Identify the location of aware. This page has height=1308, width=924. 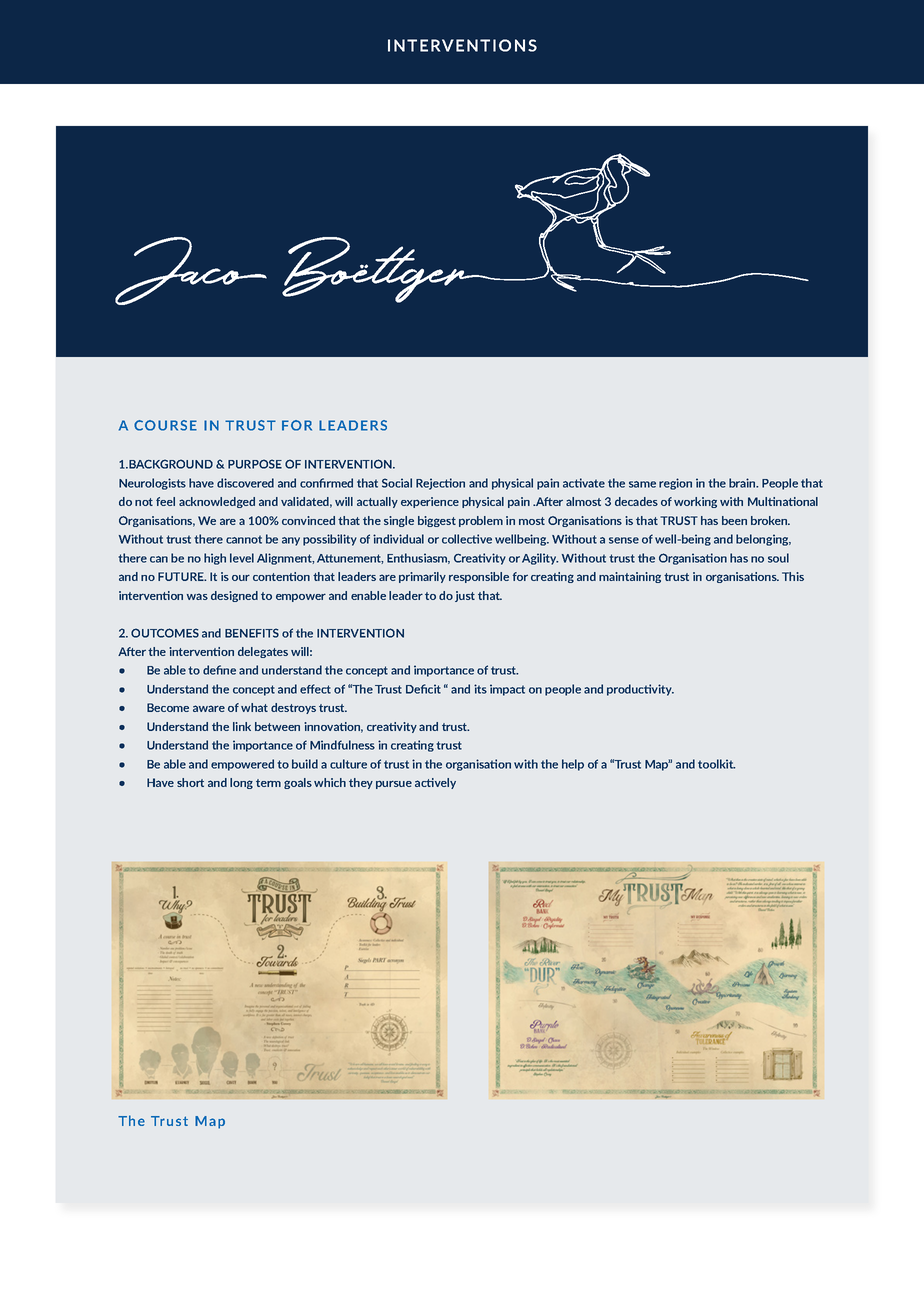
(209, 708).
